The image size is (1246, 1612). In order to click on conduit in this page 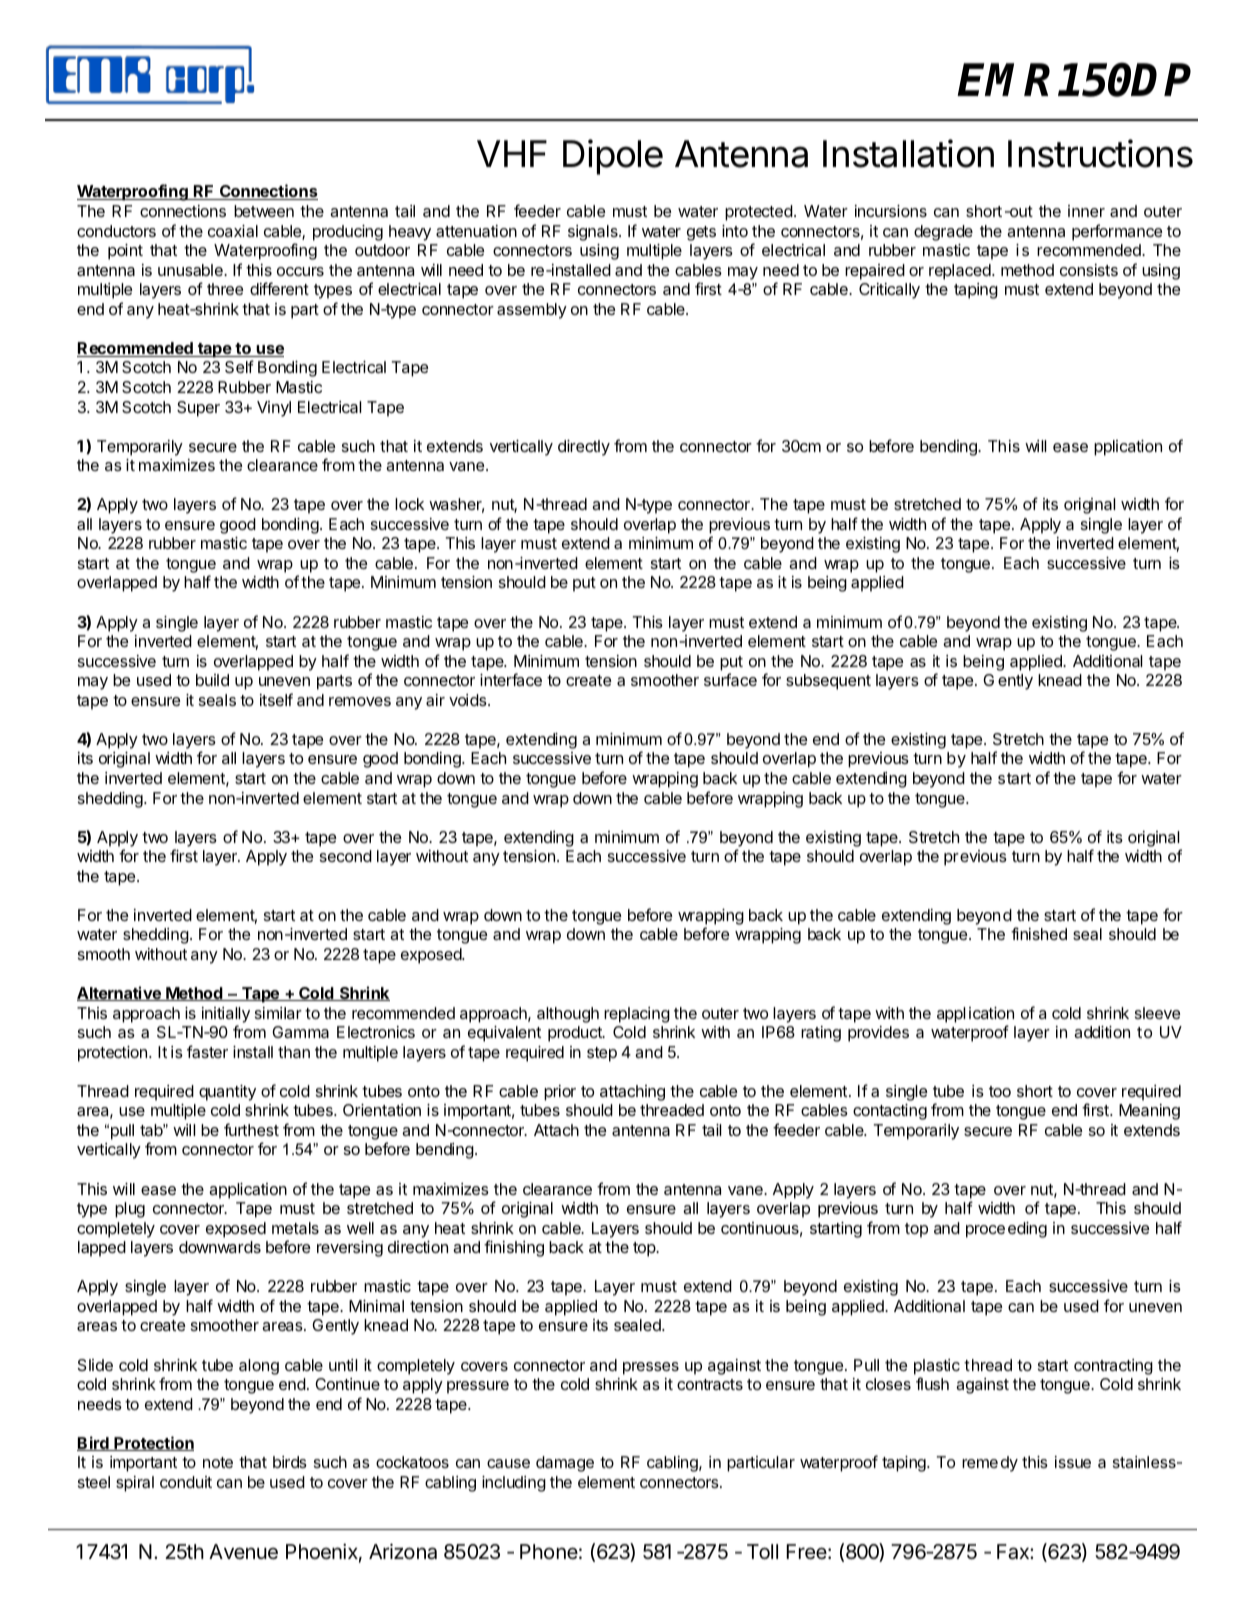, I will do `click(186, 1482)`.
